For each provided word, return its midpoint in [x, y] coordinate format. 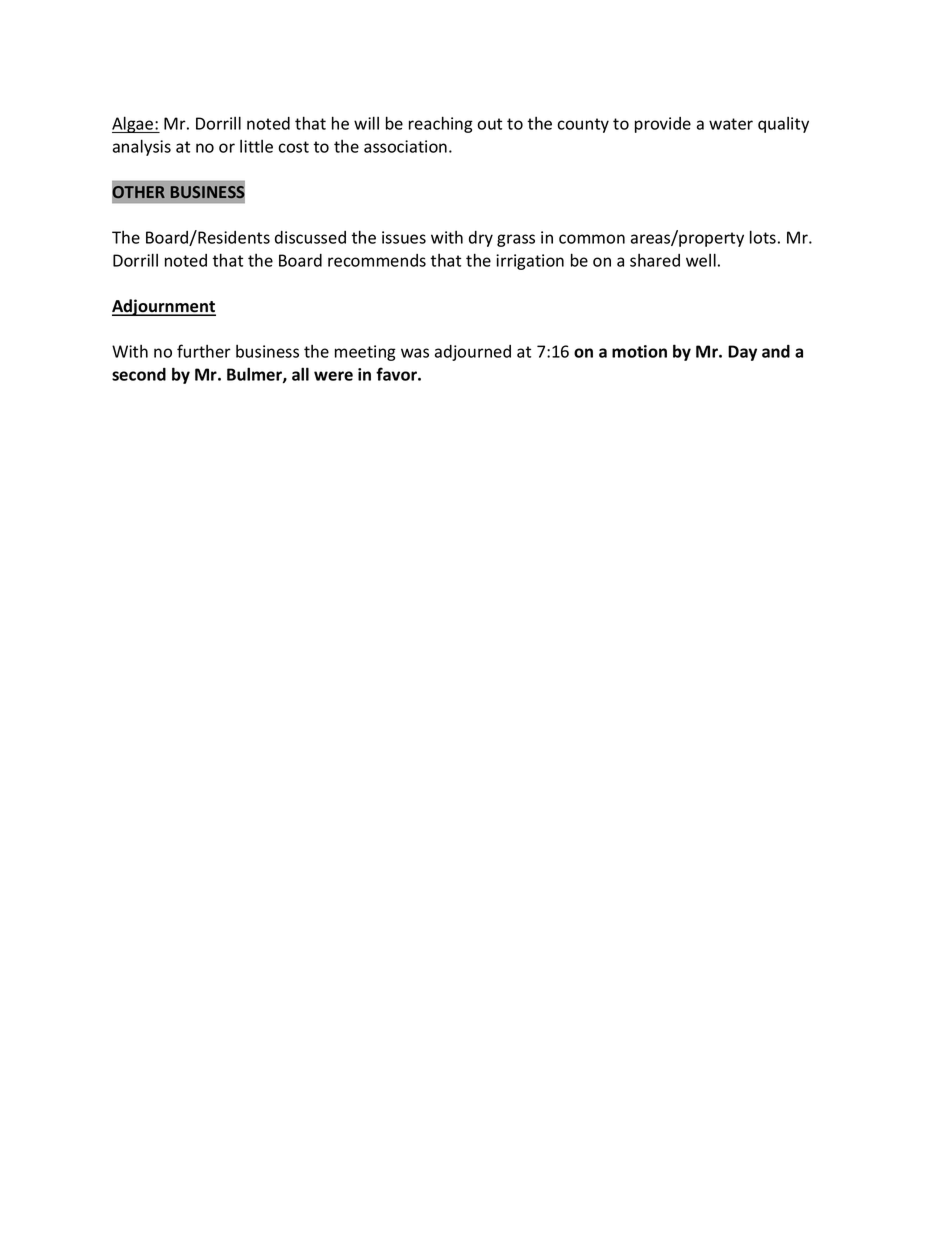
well [701, 260]
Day [742, 353]
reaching [441, 124]
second [139, 374]
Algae [134, 124]
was [415, 353]
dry [481, 239]
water [731, 124]
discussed [310, 237]
